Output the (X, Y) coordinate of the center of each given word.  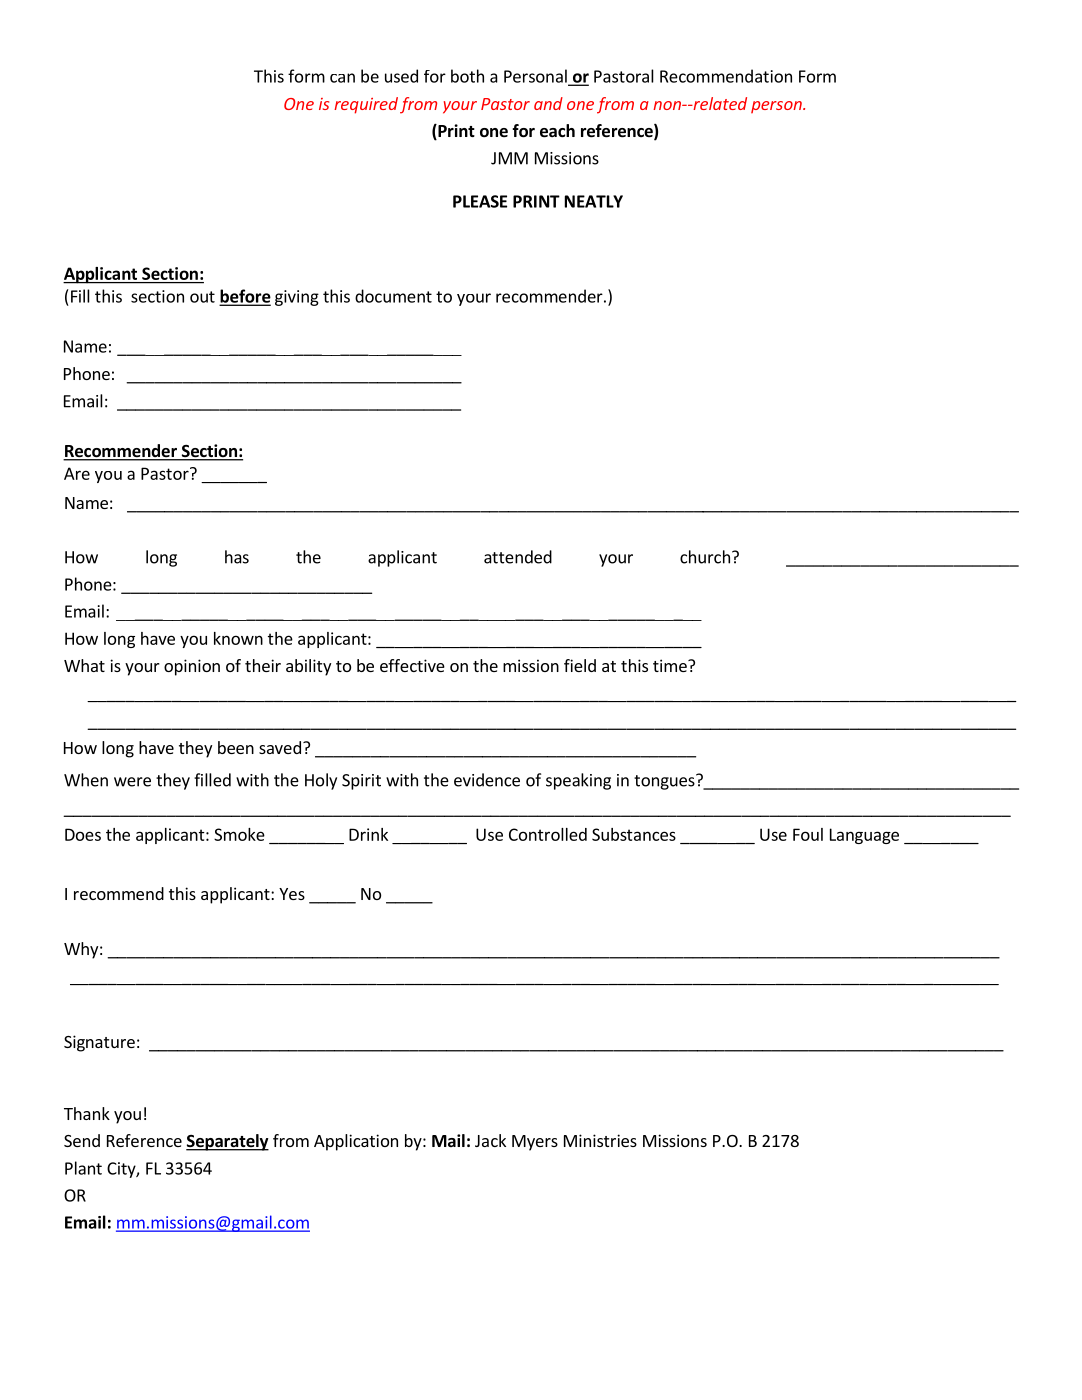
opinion (192, 667)
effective (412, 665)
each (557, 131)
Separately (227, 1142)
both (467, 76)
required (366, 105)
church (705, 557)
